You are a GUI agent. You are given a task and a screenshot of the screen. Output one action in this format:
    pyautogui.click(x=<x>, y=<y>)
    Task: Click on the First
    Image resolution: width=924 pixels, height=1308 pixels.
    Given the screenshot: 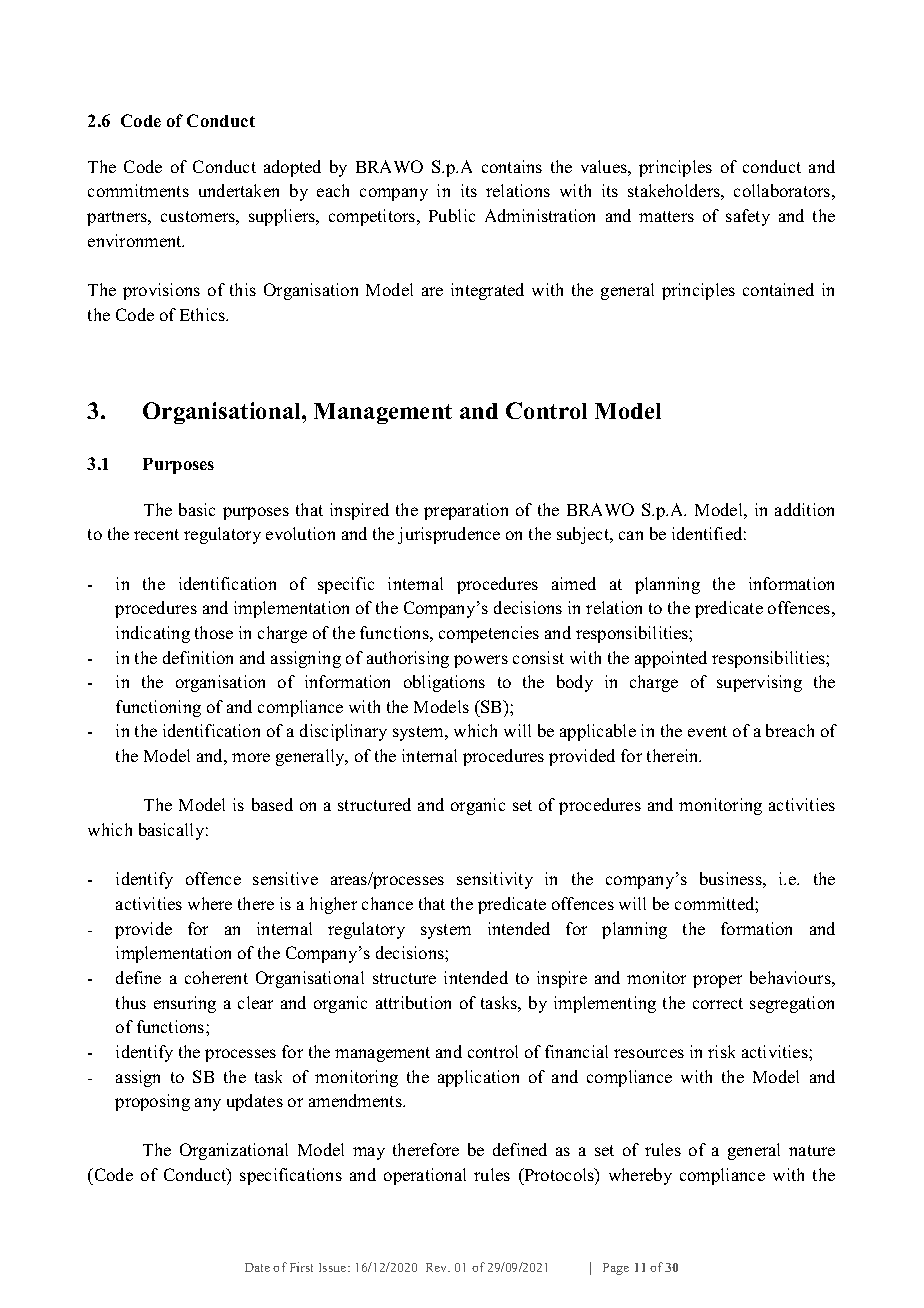 What is the action you would take?
    pyautogui.click(x=301, y=1267)
